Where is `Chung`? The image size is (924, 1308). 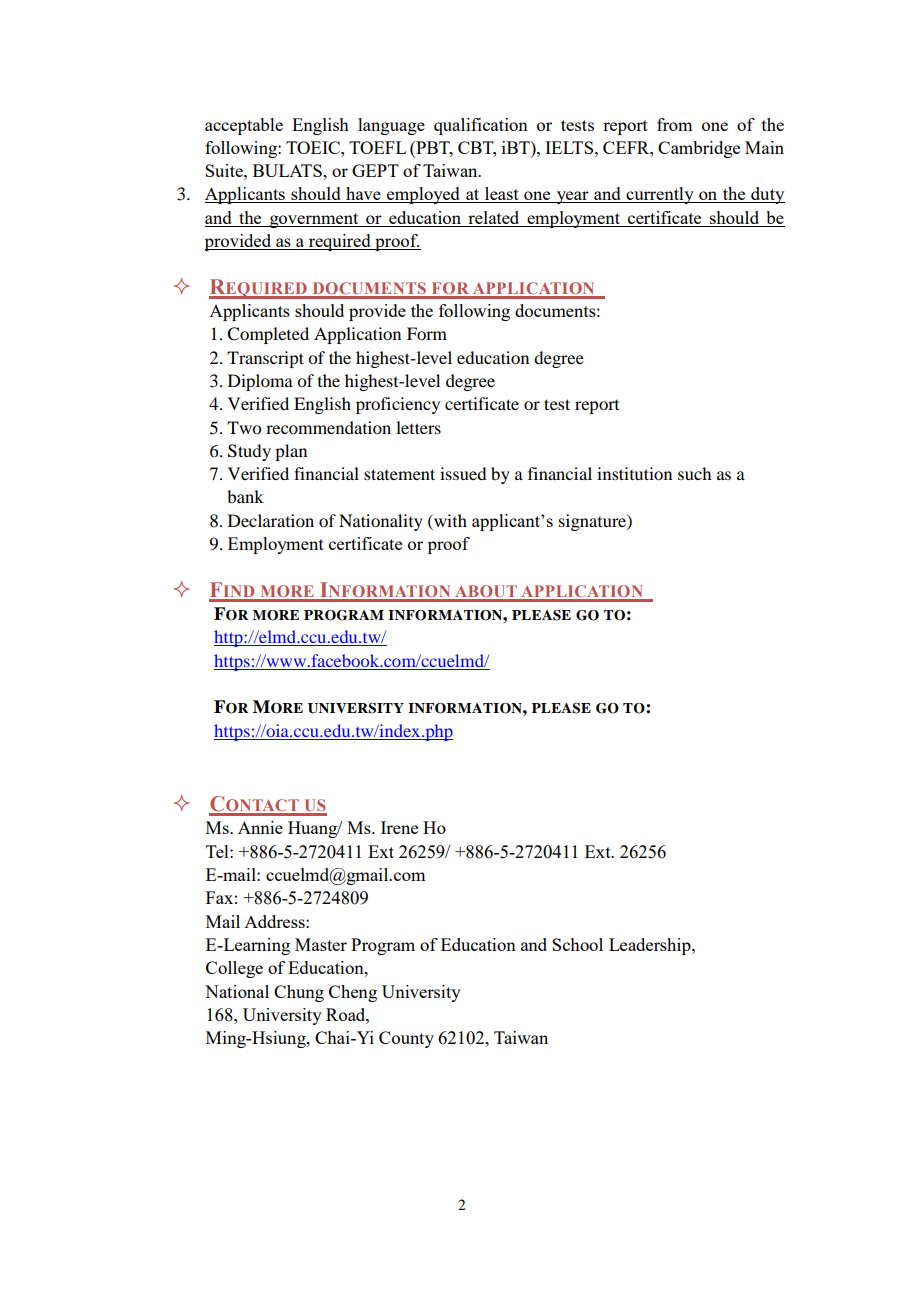
Chung is located at coordinates (299, 993).
